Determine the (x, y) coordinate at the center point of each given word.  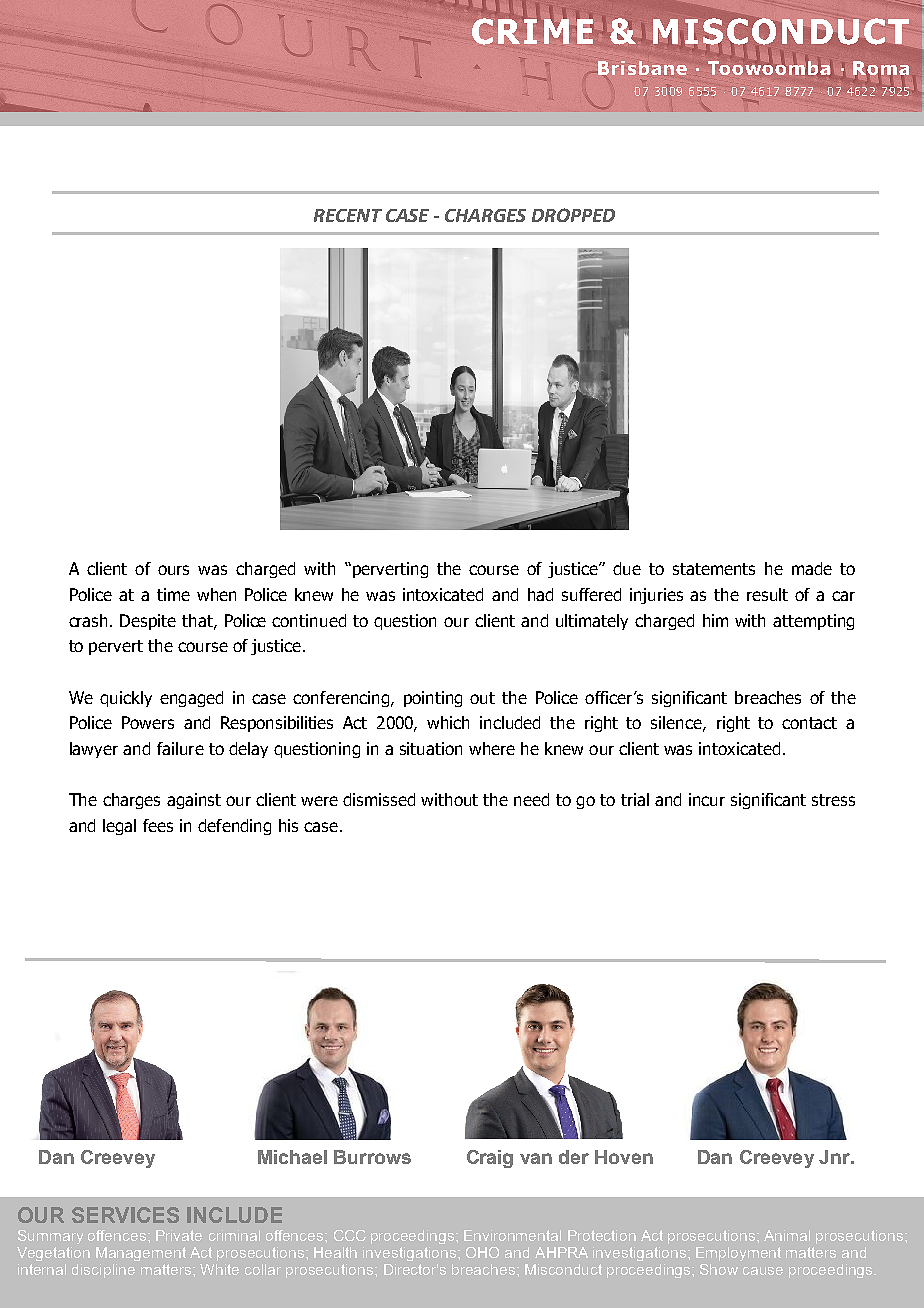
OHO (482, 1252)
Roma (881, 68)
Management (141, 1254)
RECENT (348, 215)
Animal (787, 1235)
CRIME (532, 30)
